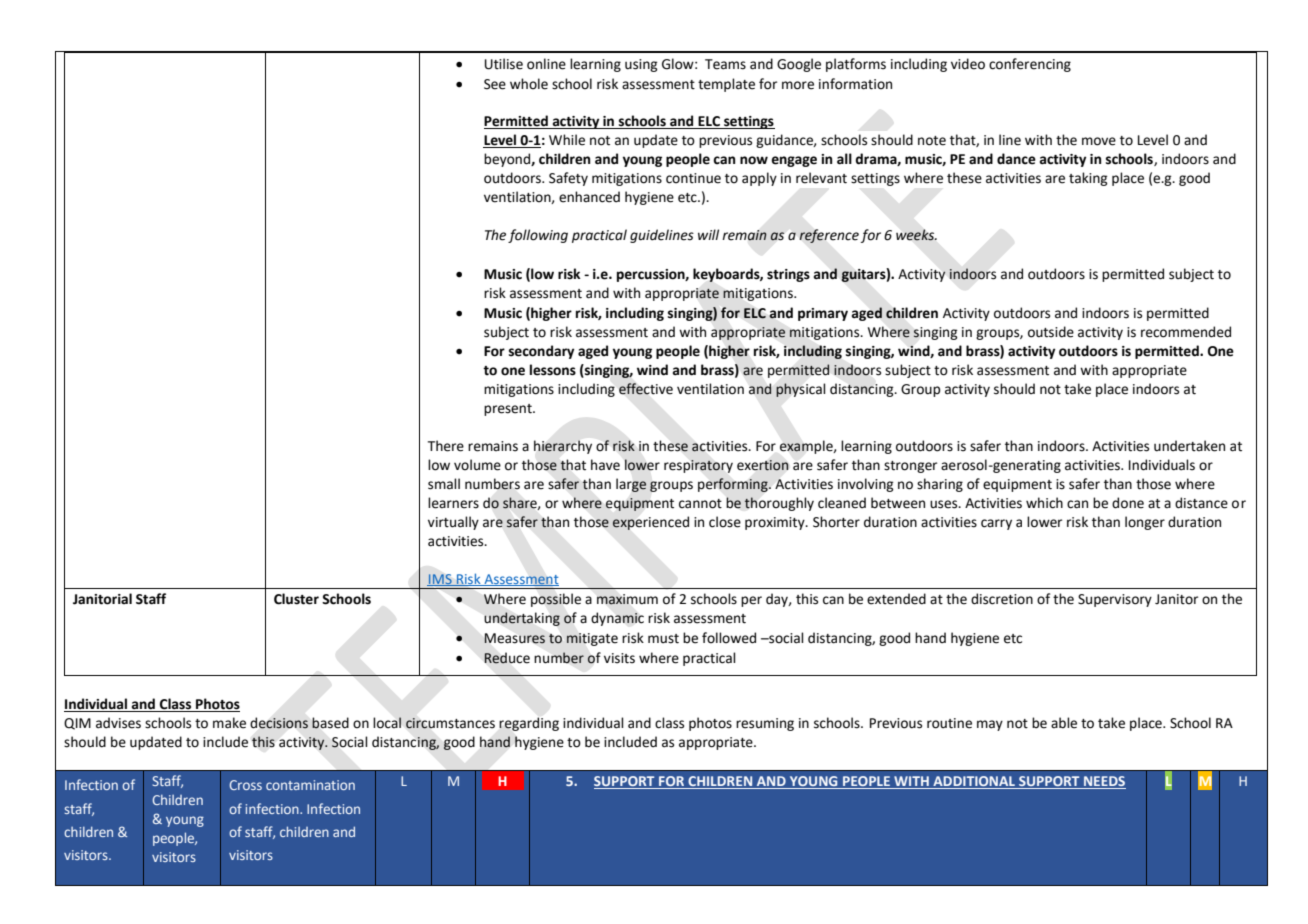 This document has width=1308, height=924. I want to click on primary, so click(823, 314).
